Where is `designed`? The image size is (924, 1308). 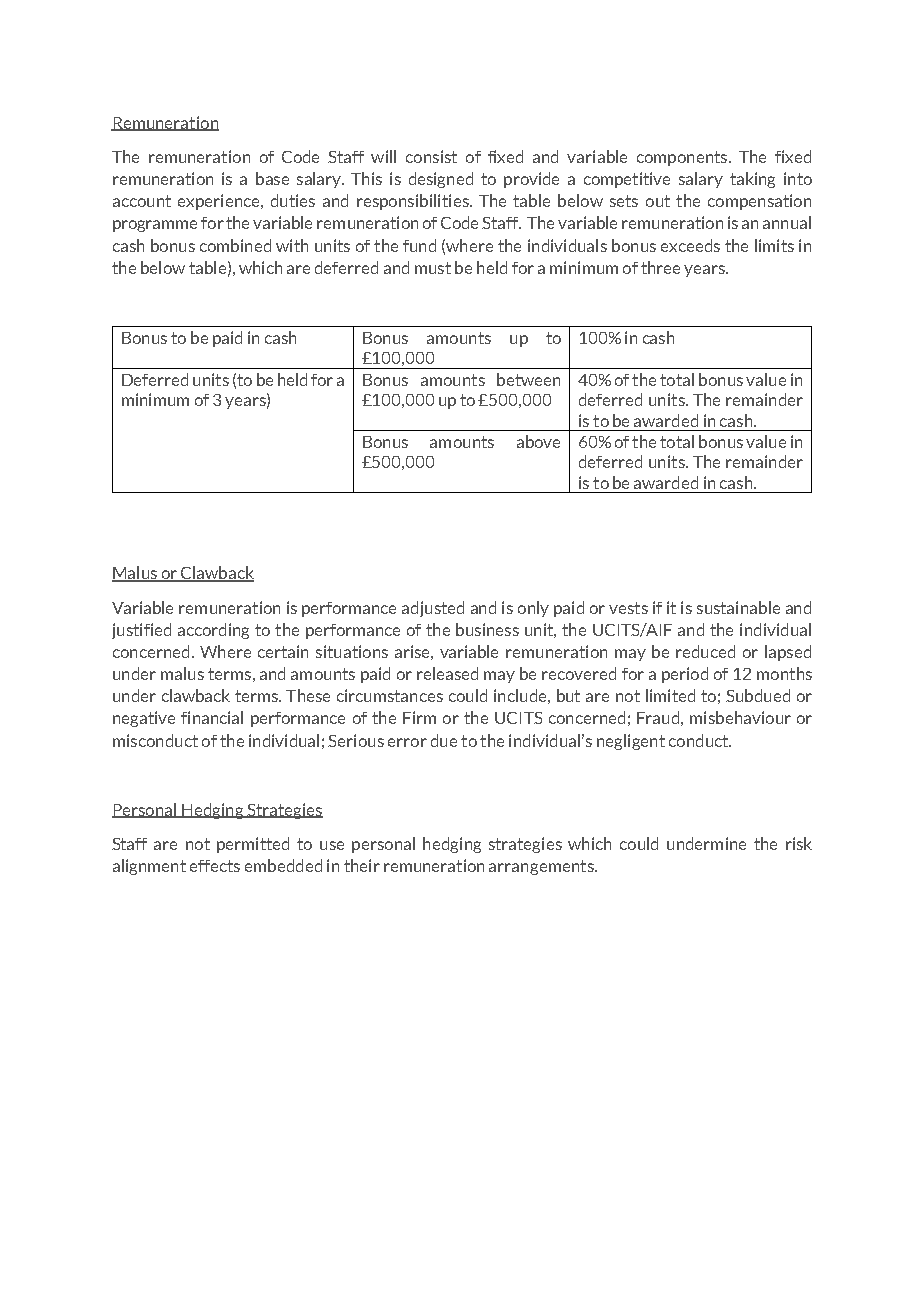 designed is located at coordinates (441, 180).
